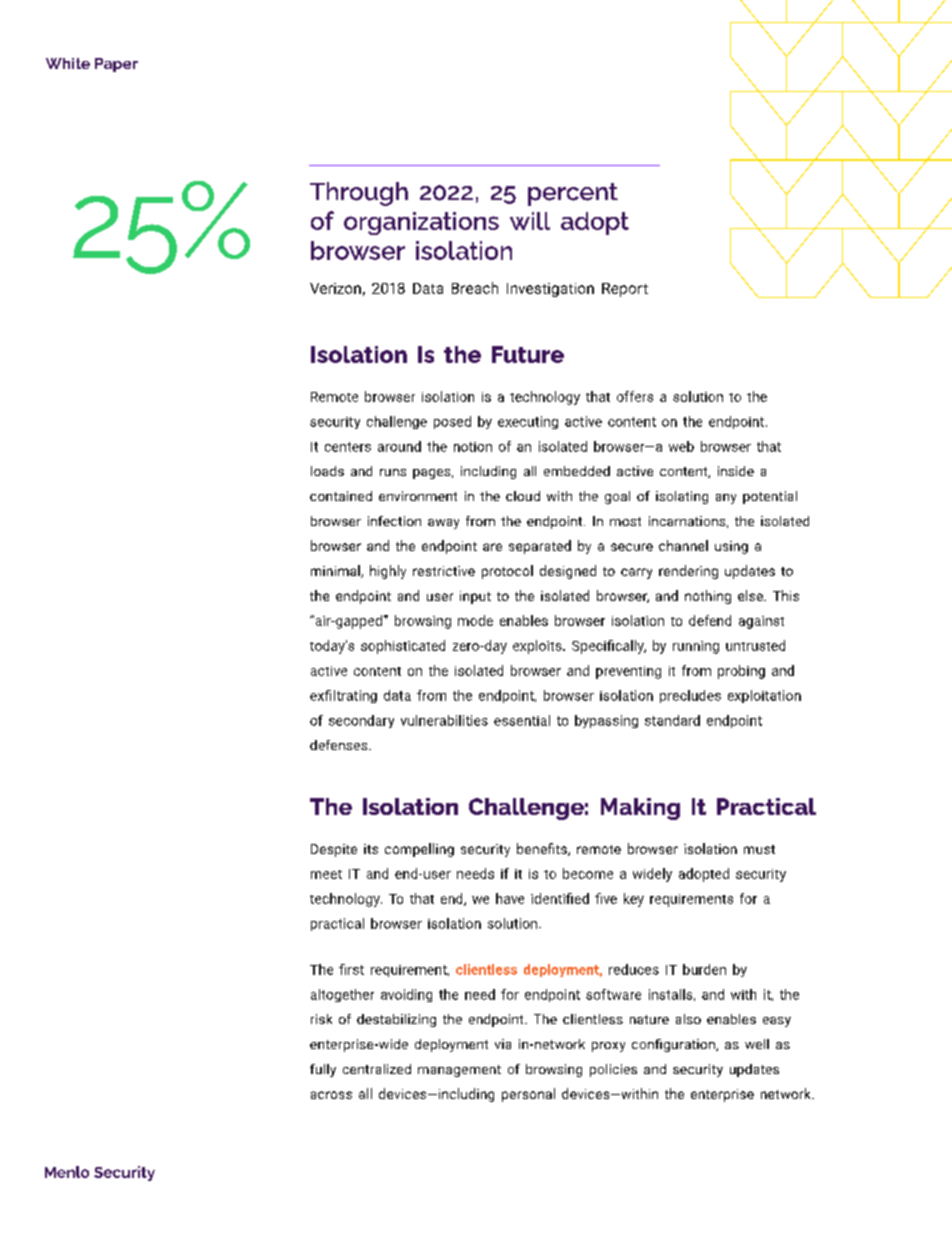 The height and width of the page is (1233, 952). Describe the element at coordinates (335, 288) in the page. I see `Verizon` at that location.
